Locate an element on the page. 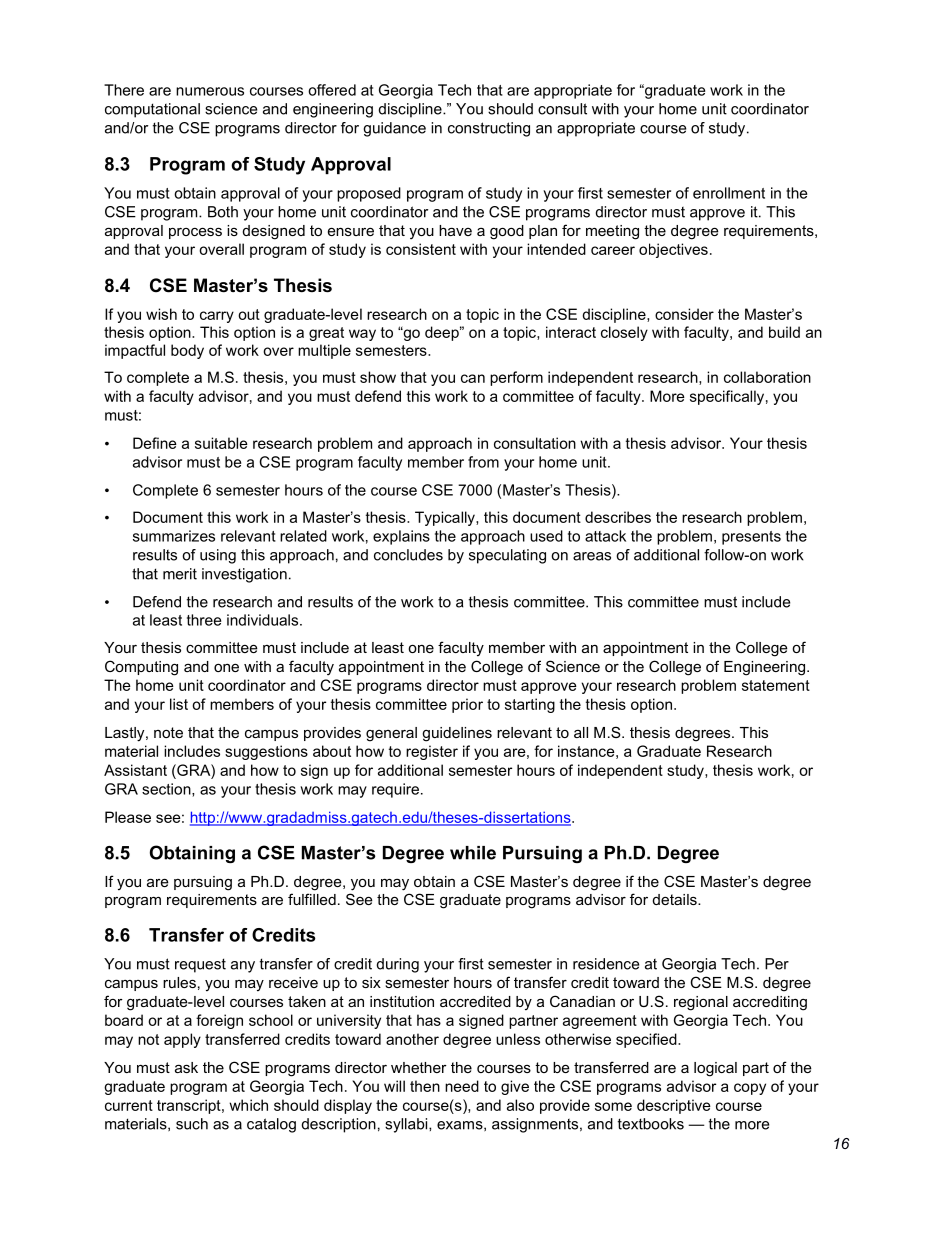 Image resolution: width=952 pixels, height=1233 pixels. need is located at coordinates (462, 1086).
